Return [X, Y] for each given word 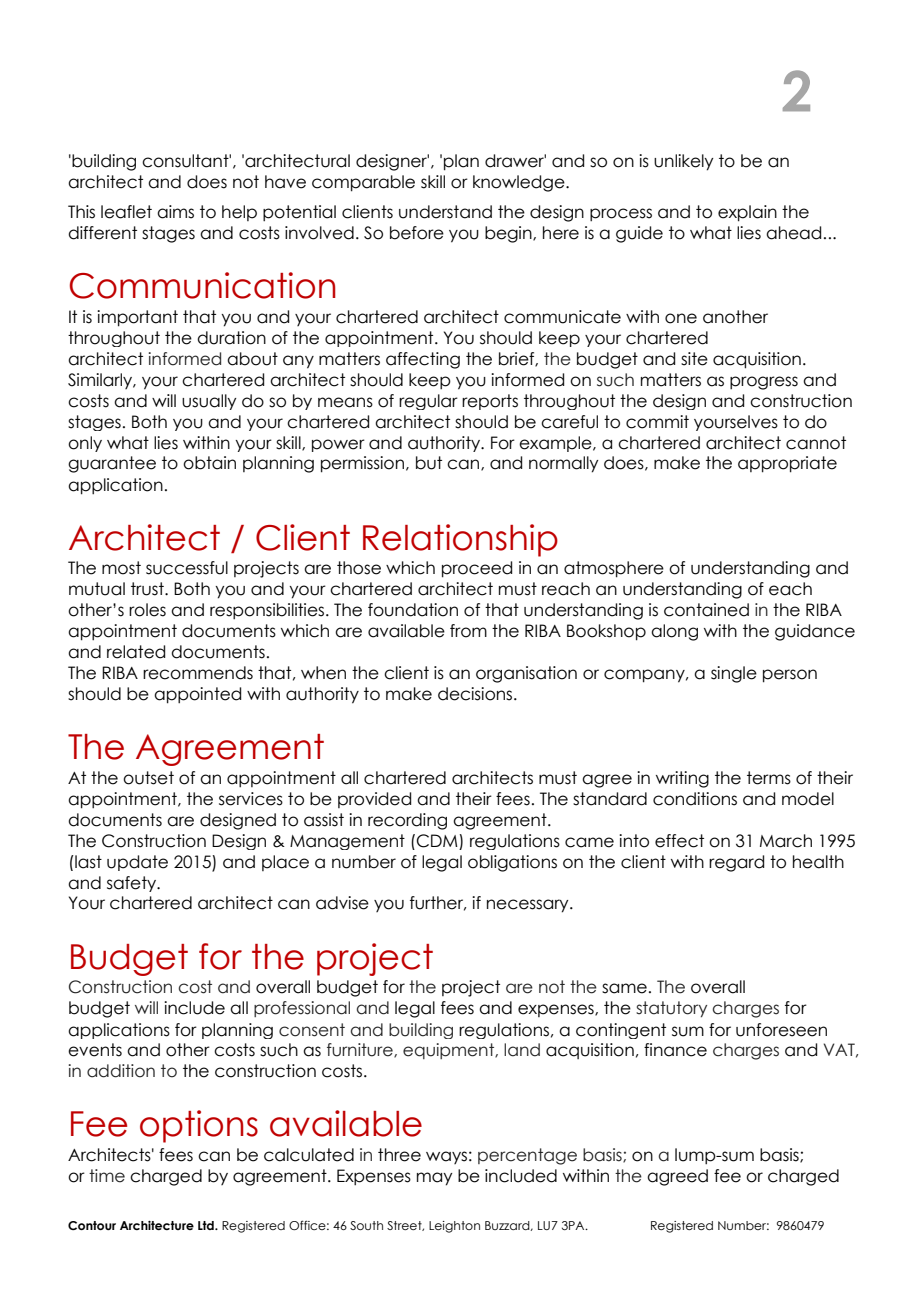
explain [747, 213]
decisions [476, 694]
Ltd [207, 1225]
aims [175, 212]
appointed [197, 695]
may [434, 1179]
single [734, 674]
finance [675, 1050]
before [417, 233]
